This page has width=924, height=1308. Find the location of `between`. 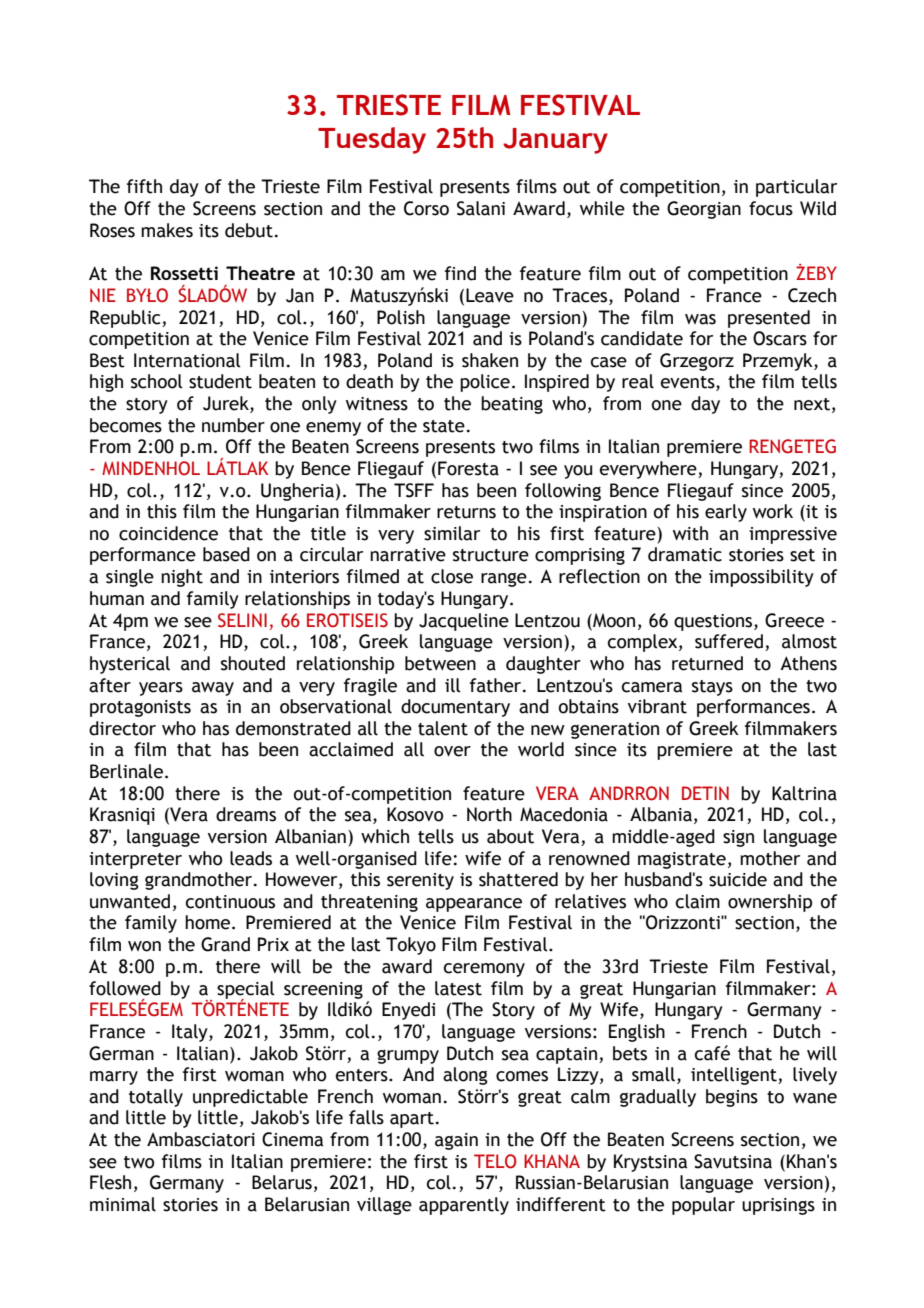

between is located at coordinates (440, 663).
